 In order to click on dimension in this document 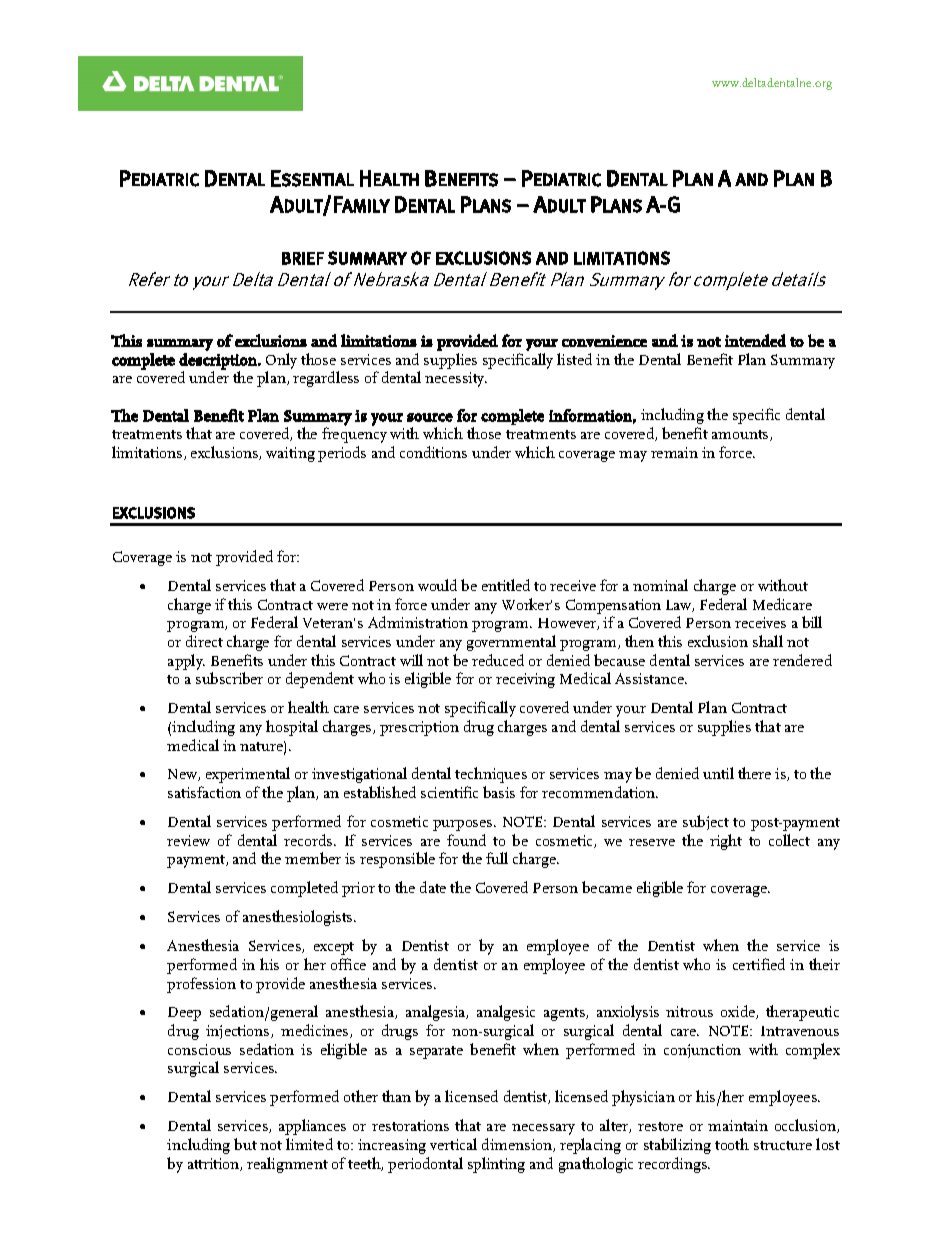, I will do `click(518, 1145)`.
